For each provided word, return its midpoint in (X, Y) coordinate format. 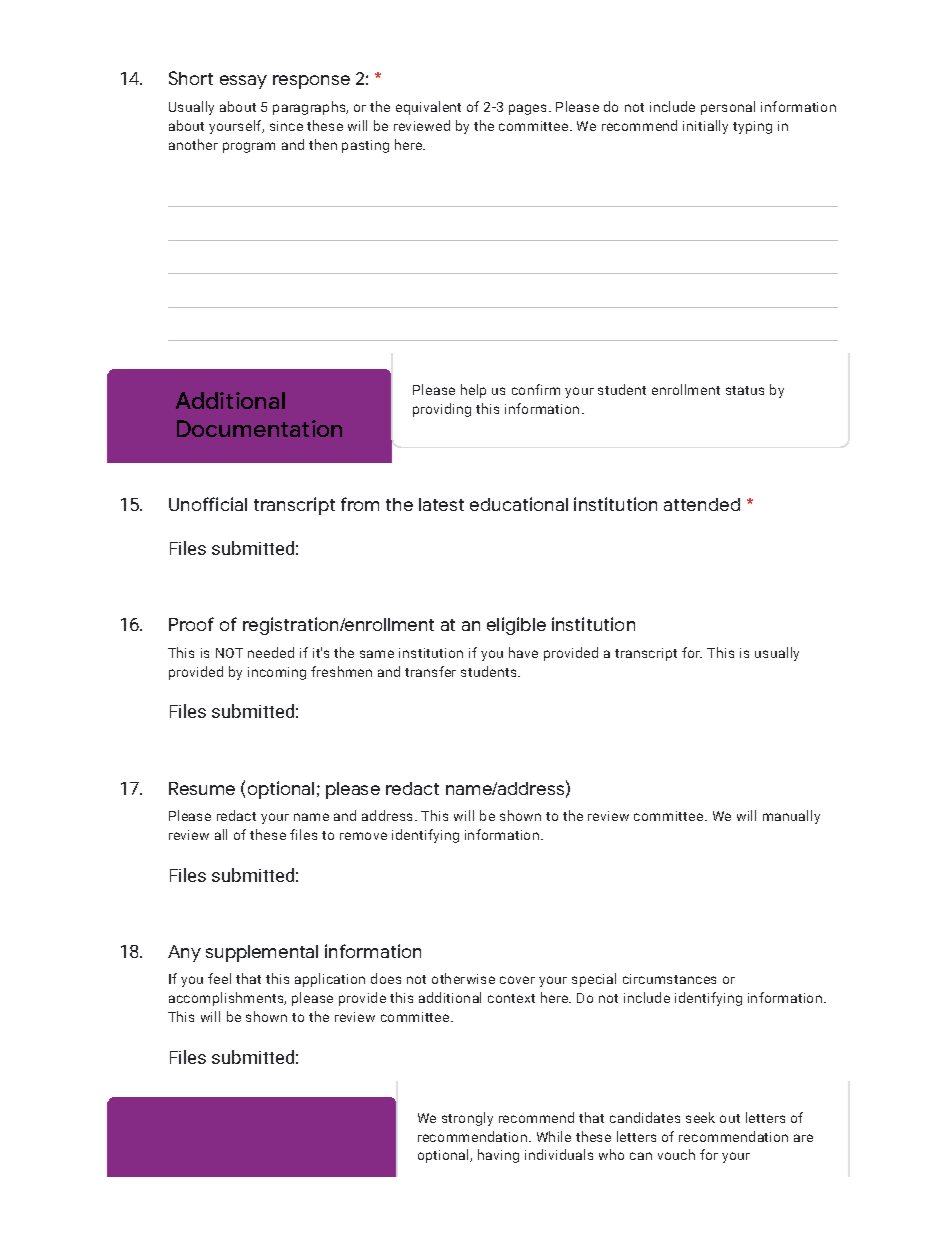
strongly (467, 1119)
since (286, 126)
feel (219, 978)
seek (700, 1117)
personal (728, 108)
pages (527, 109)
